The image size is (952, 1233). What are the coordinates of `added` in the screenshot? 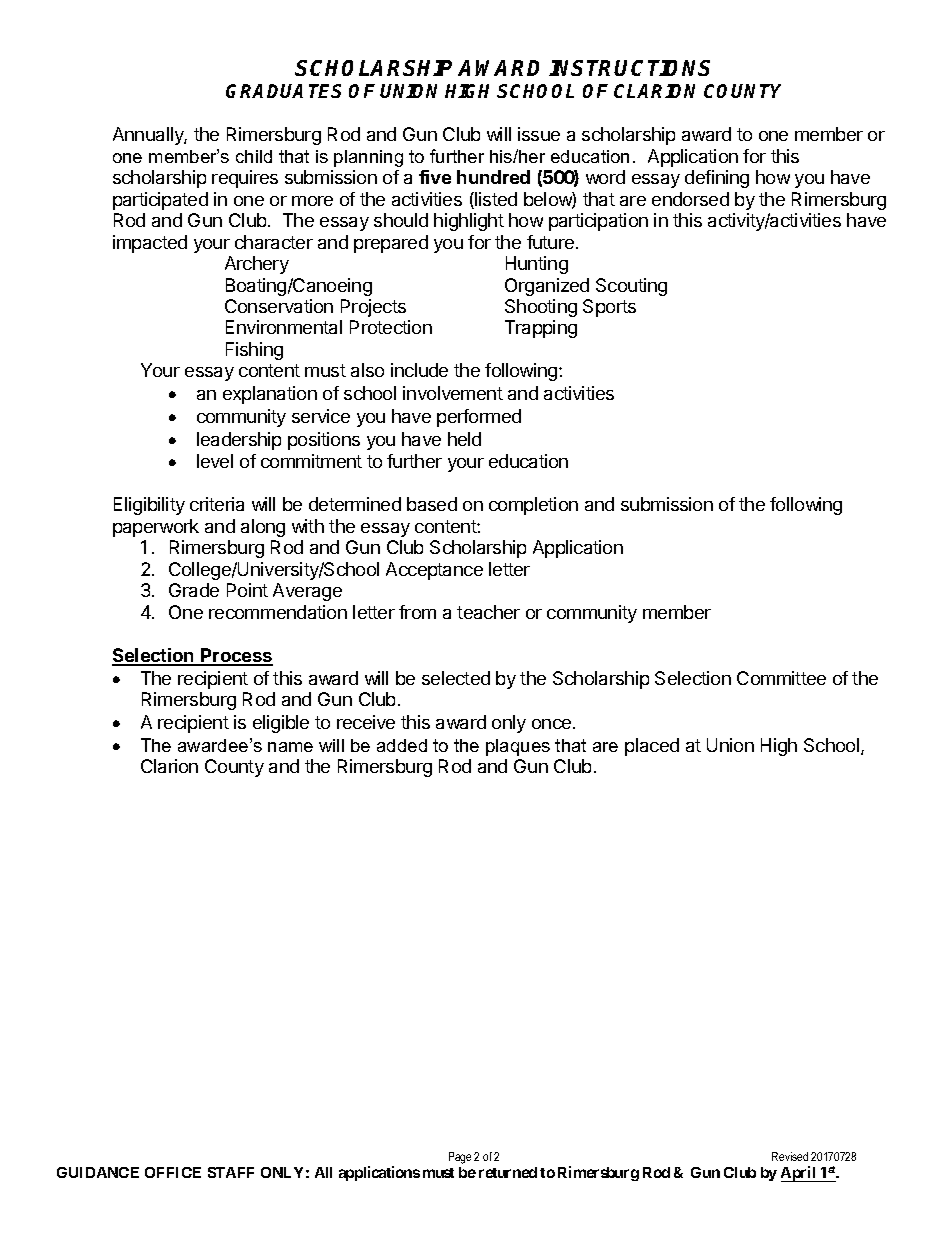 It's located at (402, 745).
